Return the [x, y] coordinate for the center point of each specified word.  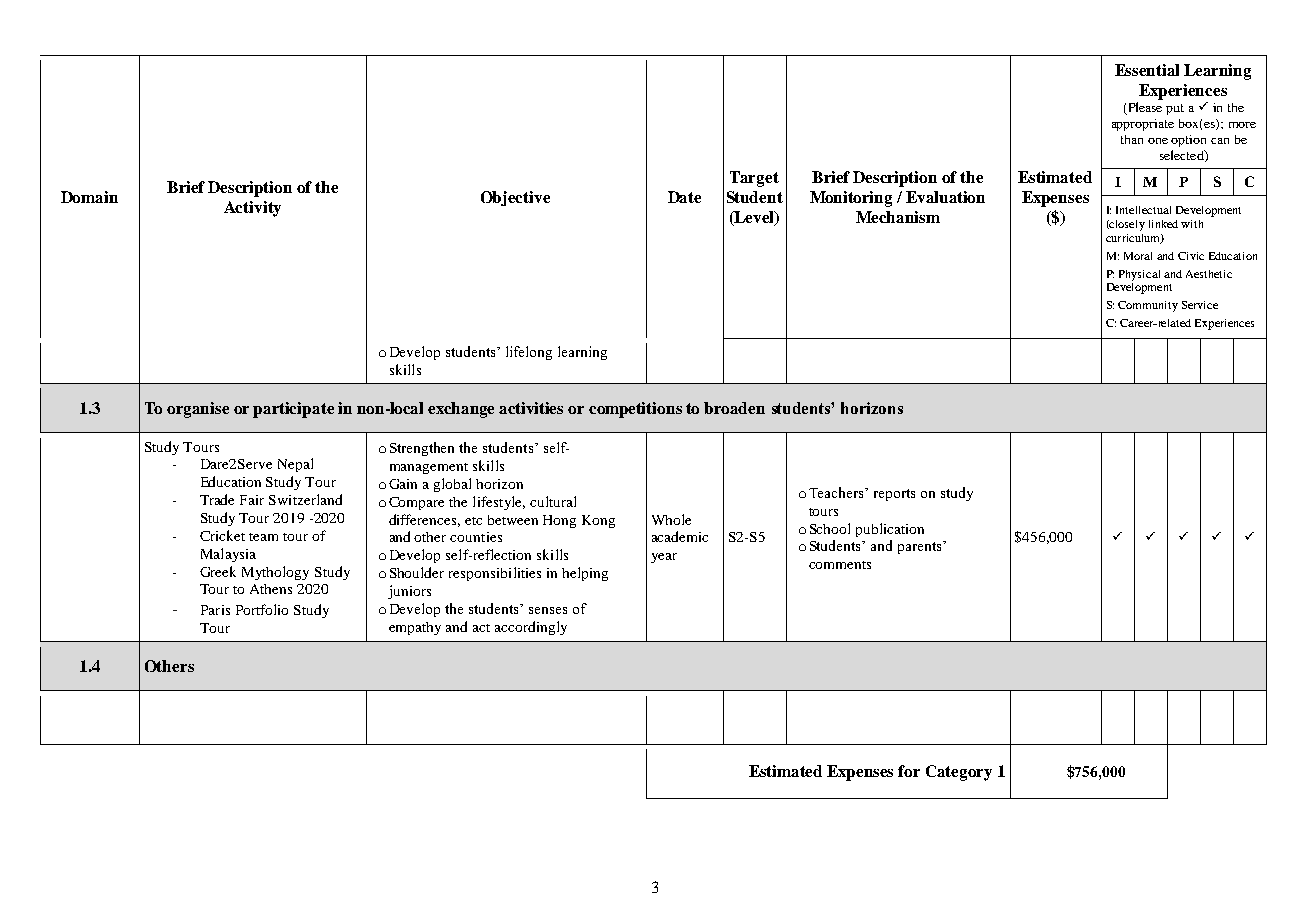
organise [198, 410]
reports [894, 495]
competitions [635, 410]
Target [754, 179]
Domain [89, 197]
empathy [415, 628]
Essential [1147, 70]
